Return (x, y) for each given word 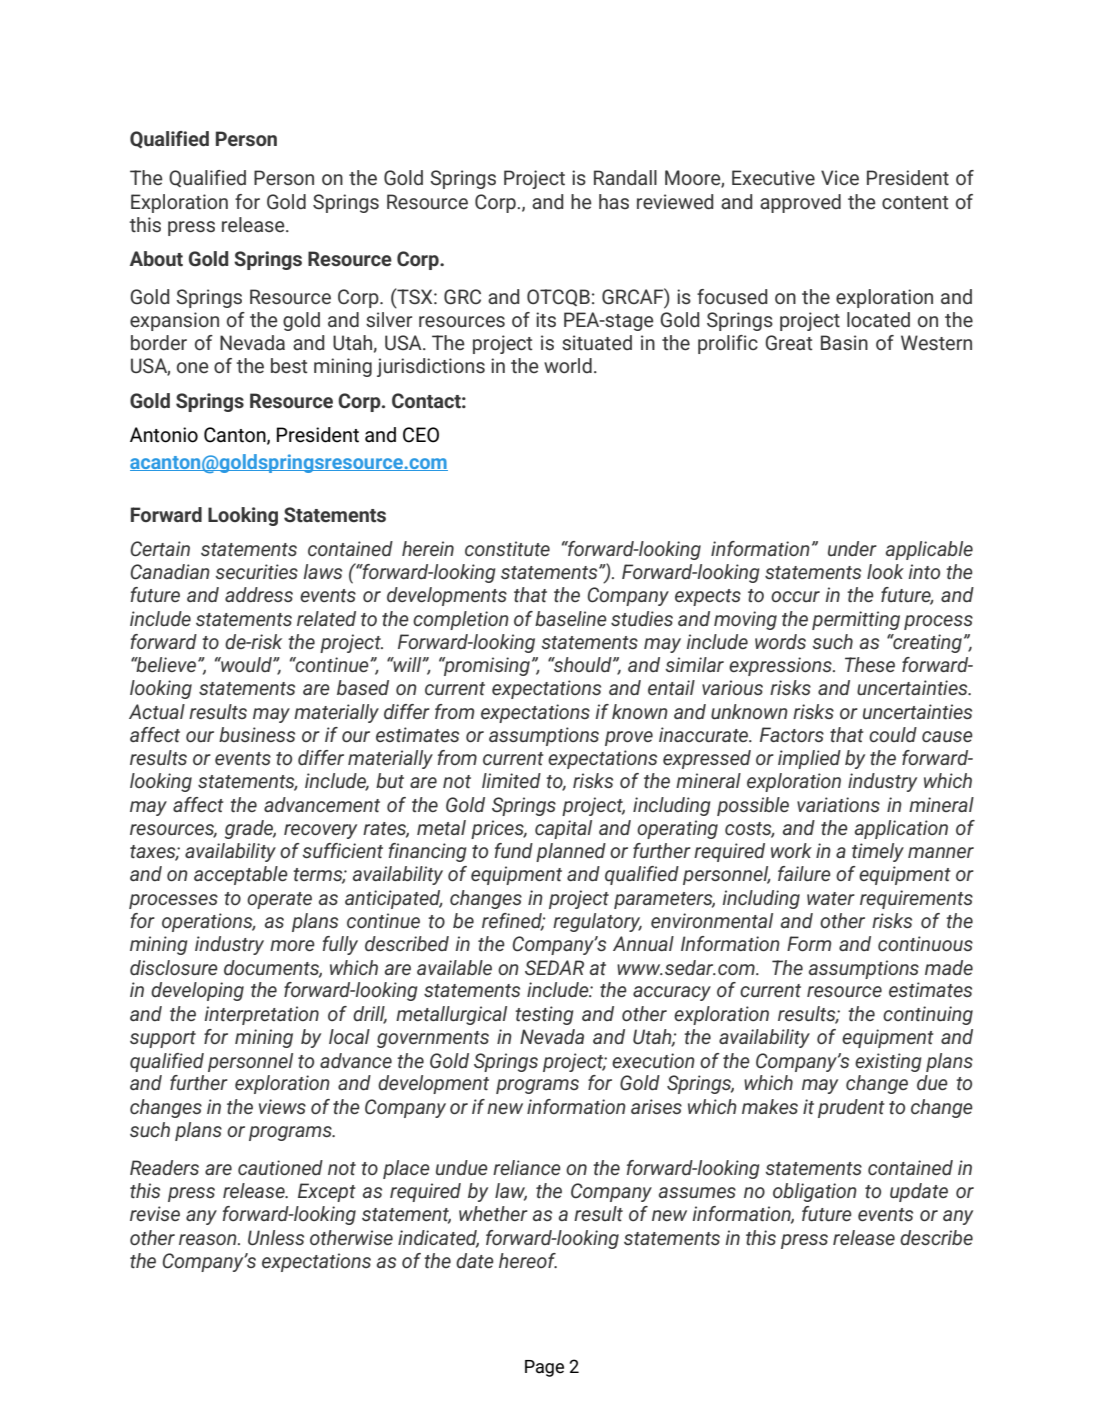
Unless (276, 1237)
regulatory (597, 922)
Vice (840, 177)
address (259, 594)
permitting (856, 620)
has (614, 201)
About (156, 258)
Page (544, 1368)
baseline (571, 618)
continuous (925, 943)
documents (273, 968)
